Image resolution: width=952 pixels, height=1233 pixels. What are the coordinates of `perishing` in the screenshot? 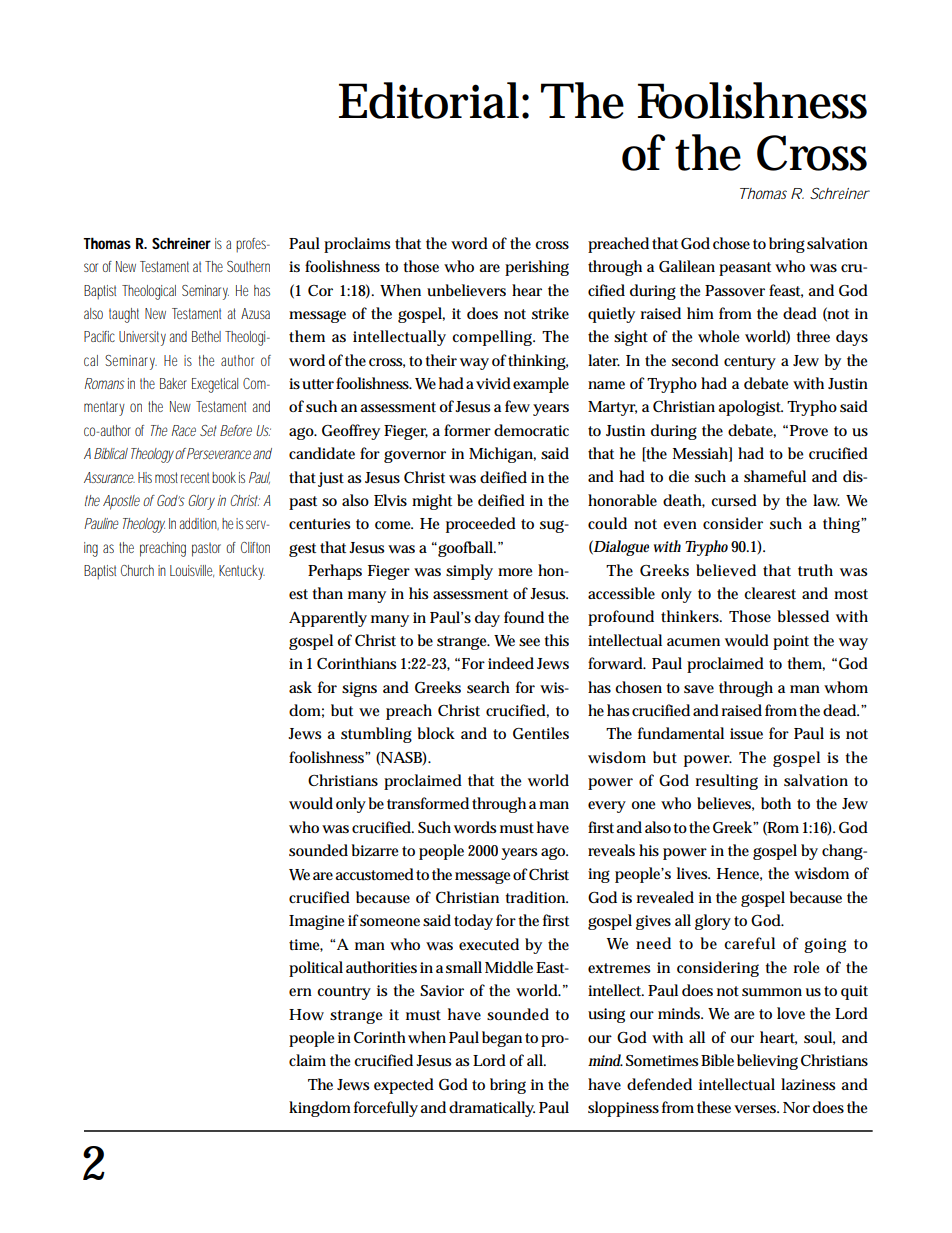 It's located at (537, 268).
